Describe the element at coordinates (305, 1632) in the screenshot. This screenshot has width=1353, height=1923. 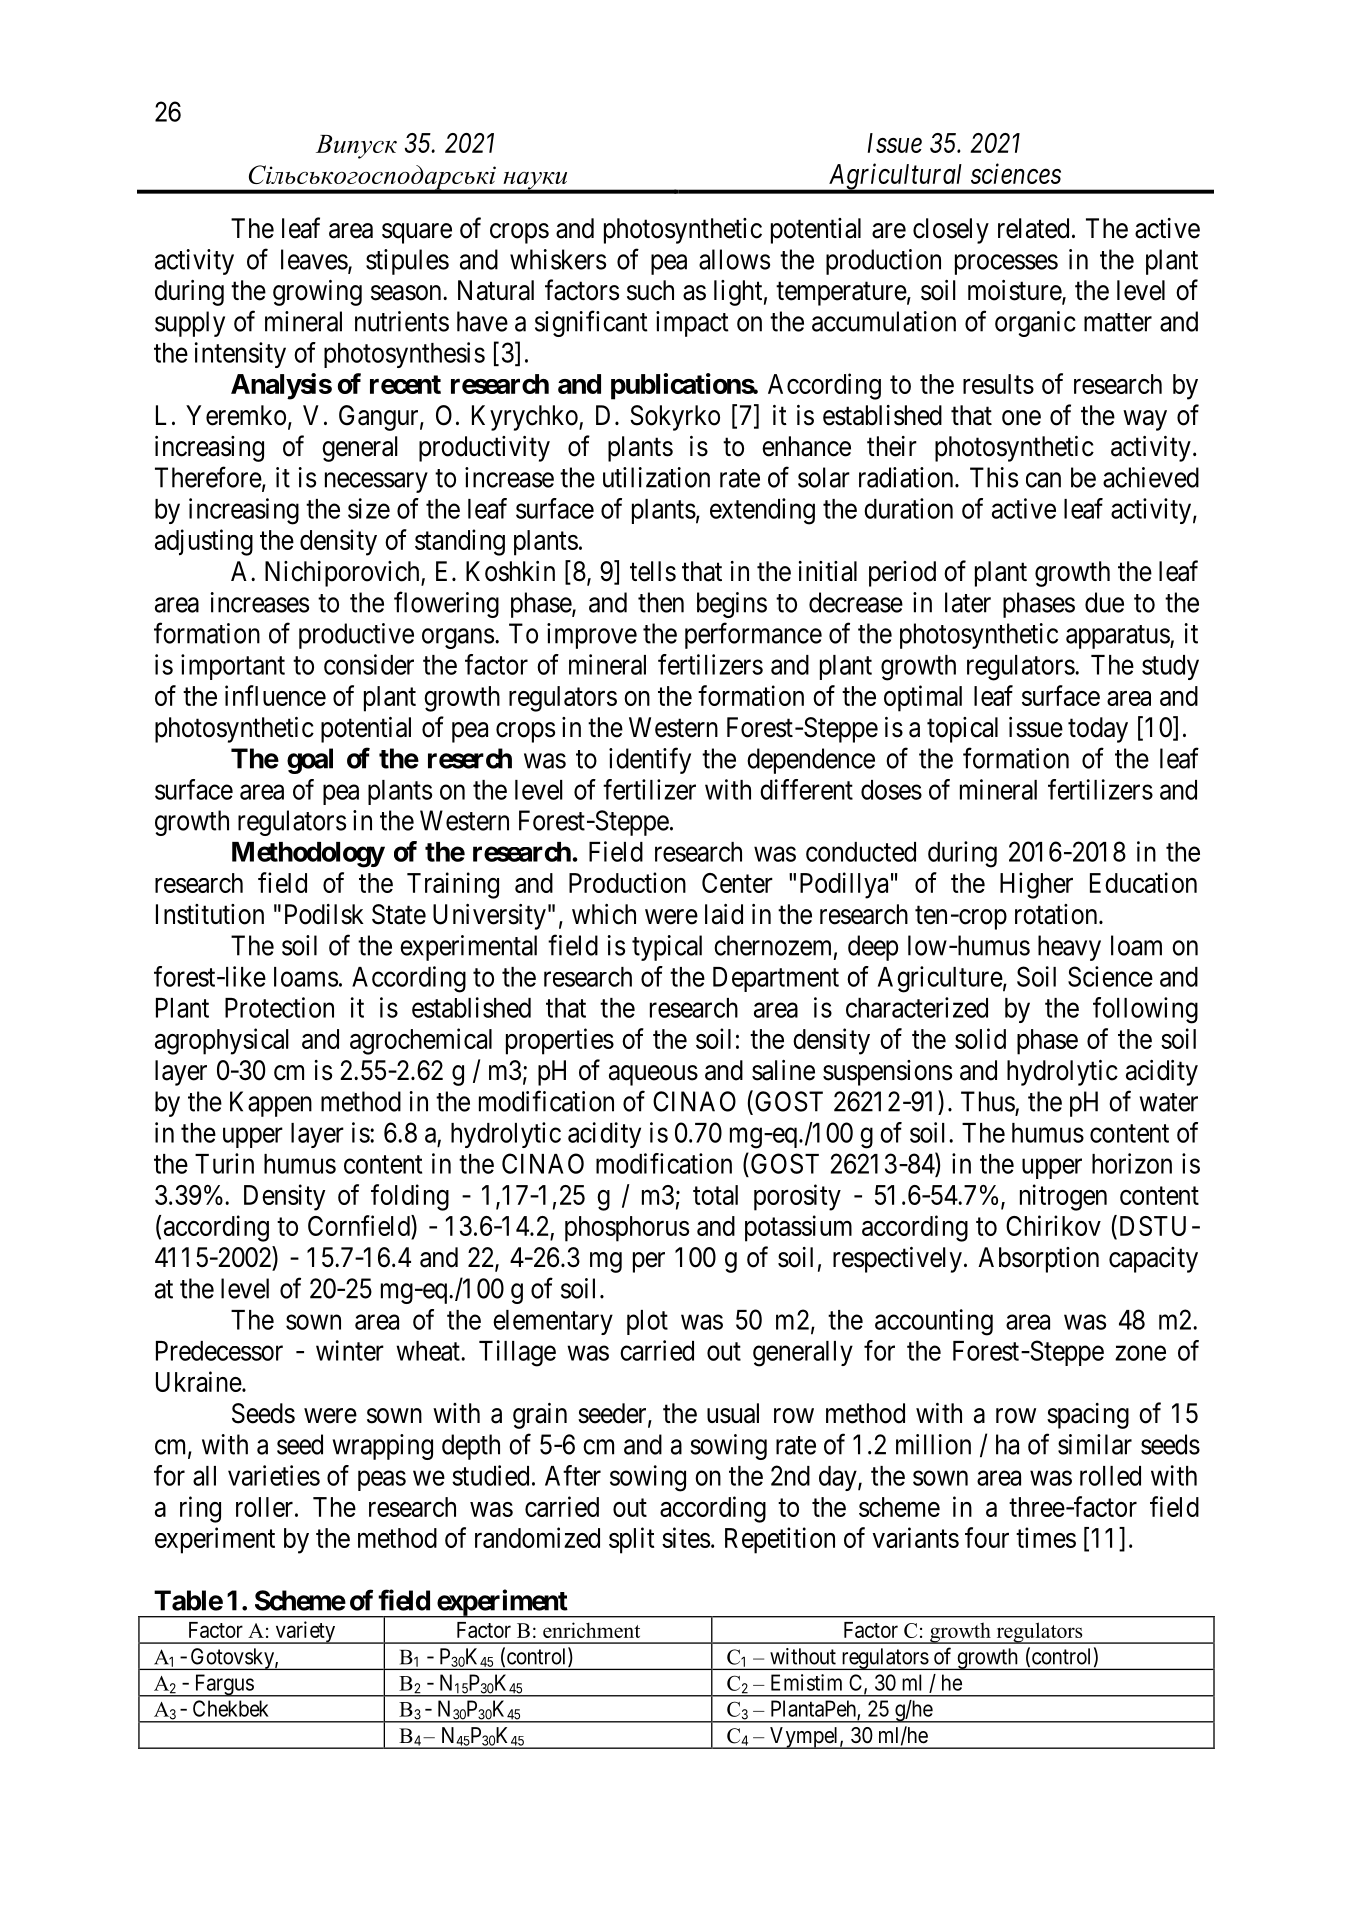
I see `variety` at that location.
